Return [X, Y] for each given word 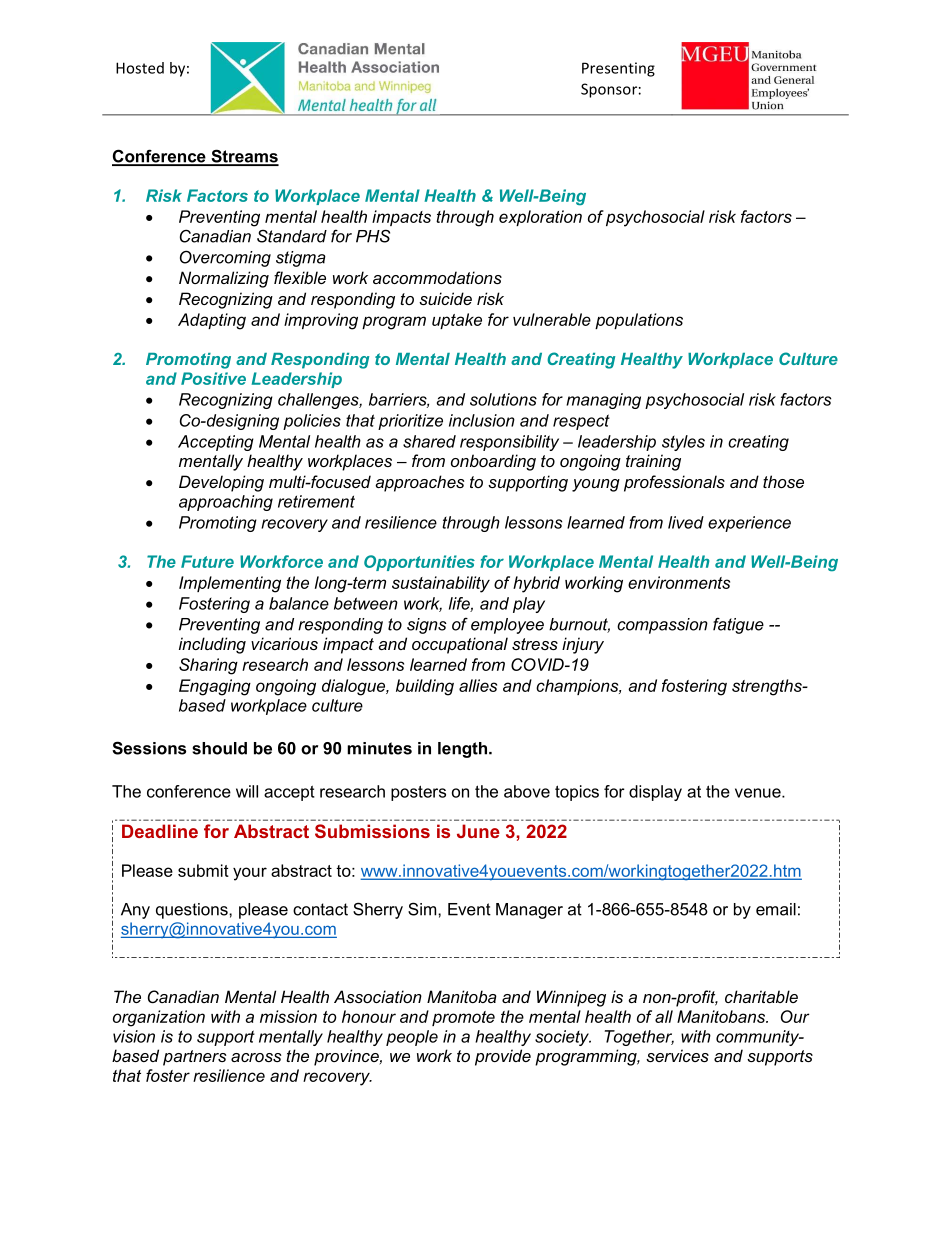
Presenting [618, 69]
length [464, 750]
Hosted [140, 68]
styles [683, 443]
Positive [213, 378]
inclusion [482, 420]
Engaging [215, 687]
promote [463, 1018]
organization [159, 1018]
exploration [540, 218]
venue [759, 793]
